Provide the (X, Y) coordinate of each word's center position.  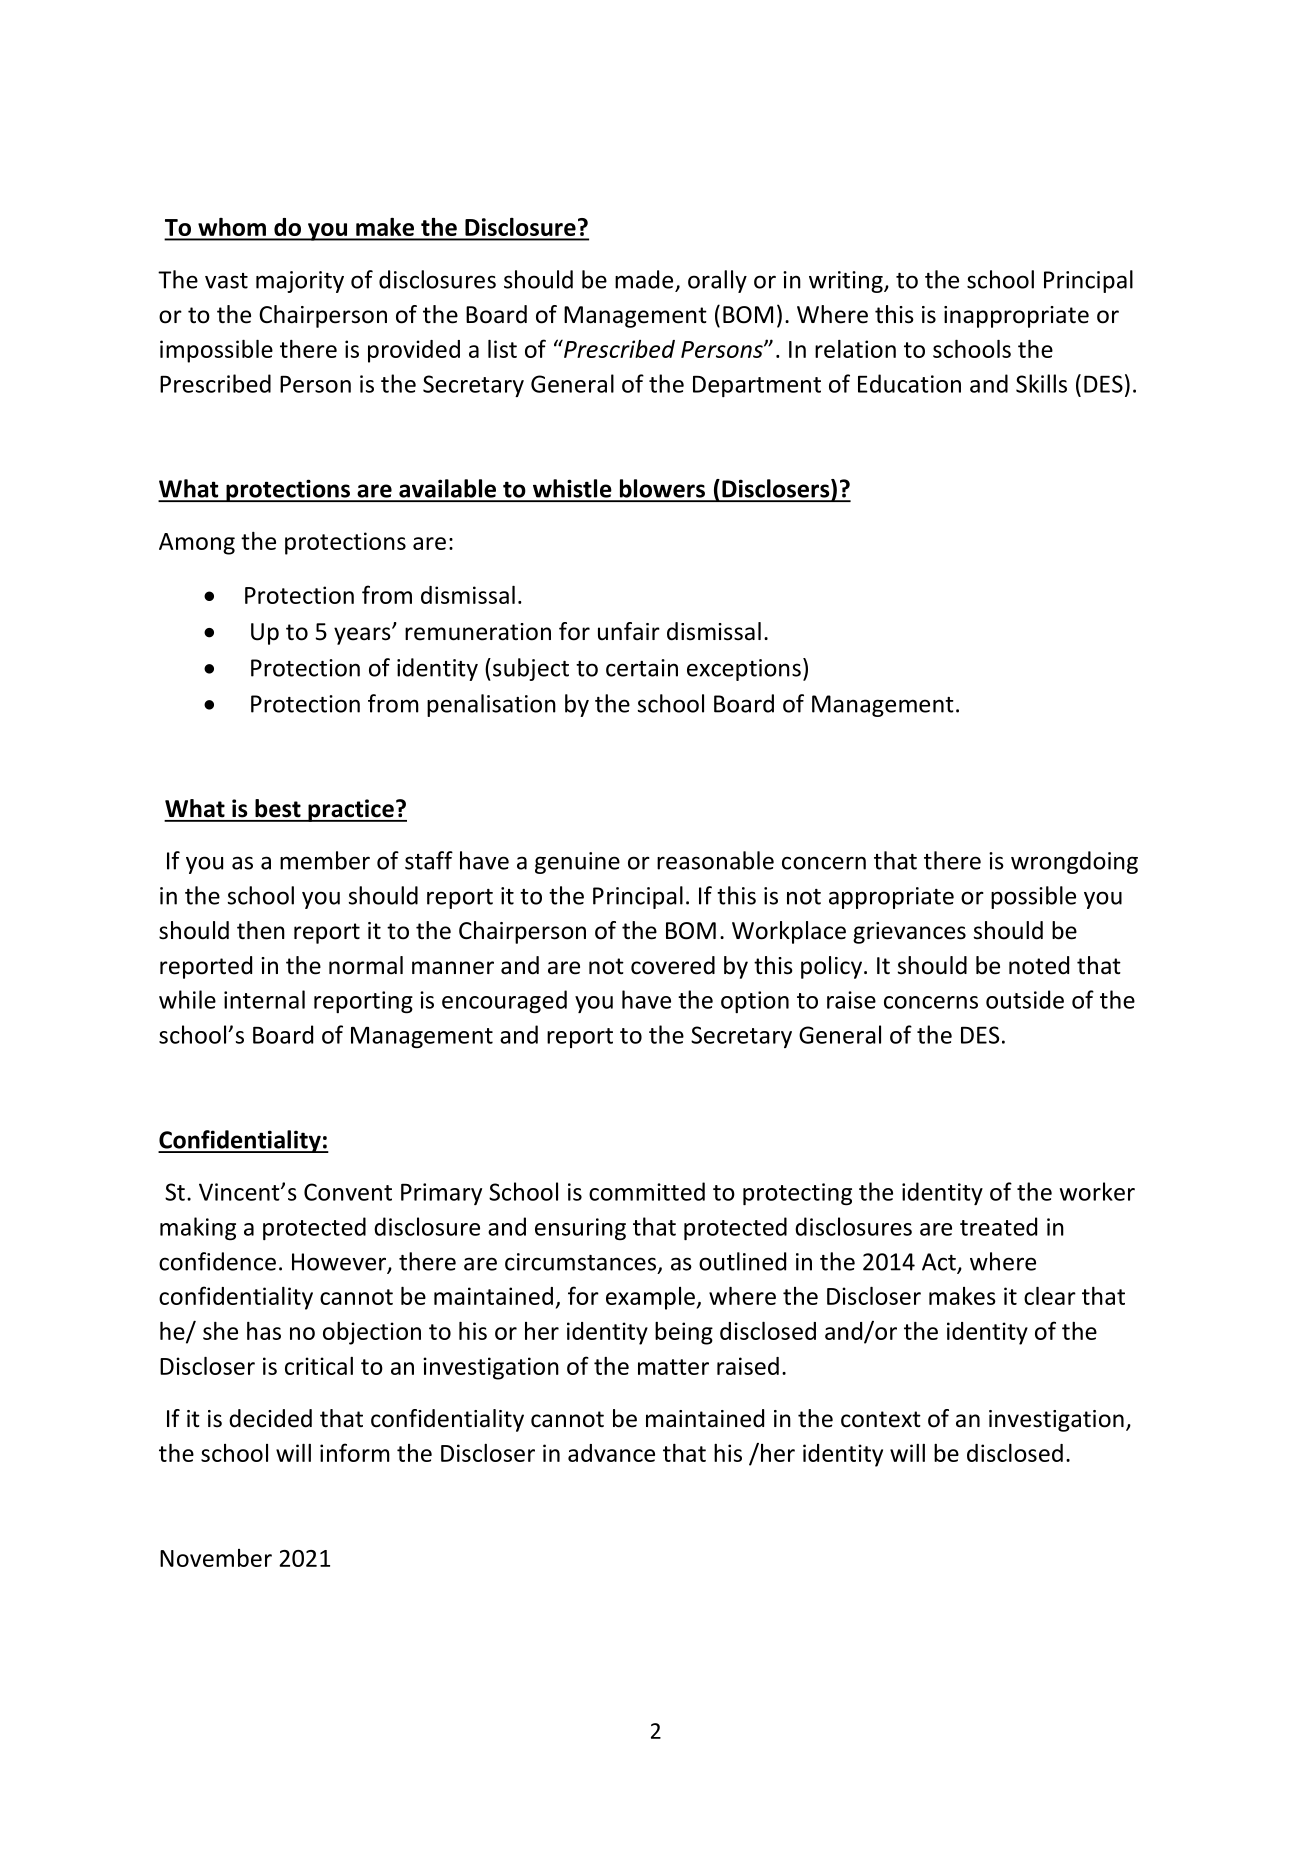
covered (673, 965)
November (216, 1558)
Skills (1041, 383)
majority (300, 282)
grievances (909, 933)
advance (611, 1453)
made (644, 279)
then (261, 930)
